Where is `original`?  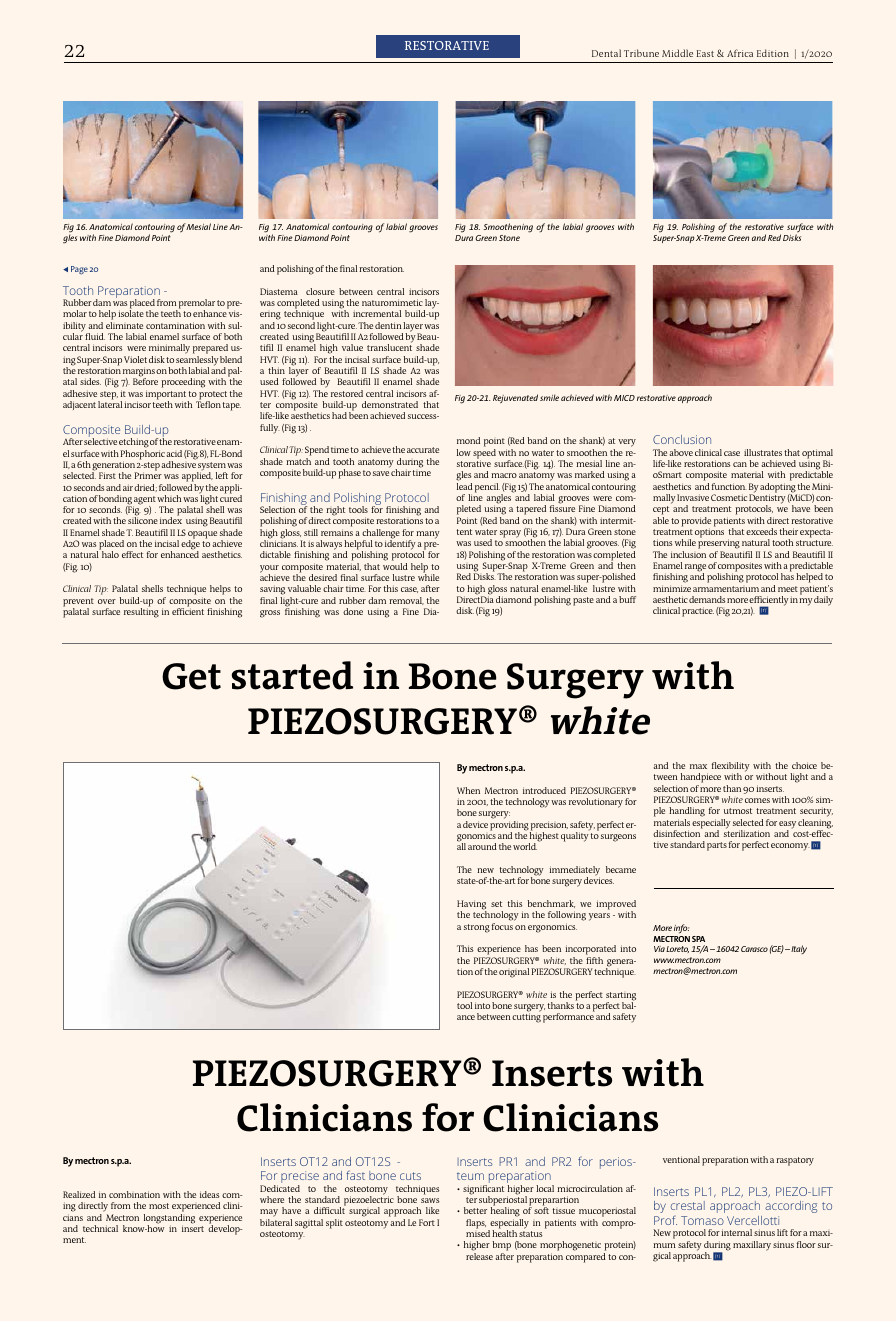
original is located at coordinates (514, 973).
